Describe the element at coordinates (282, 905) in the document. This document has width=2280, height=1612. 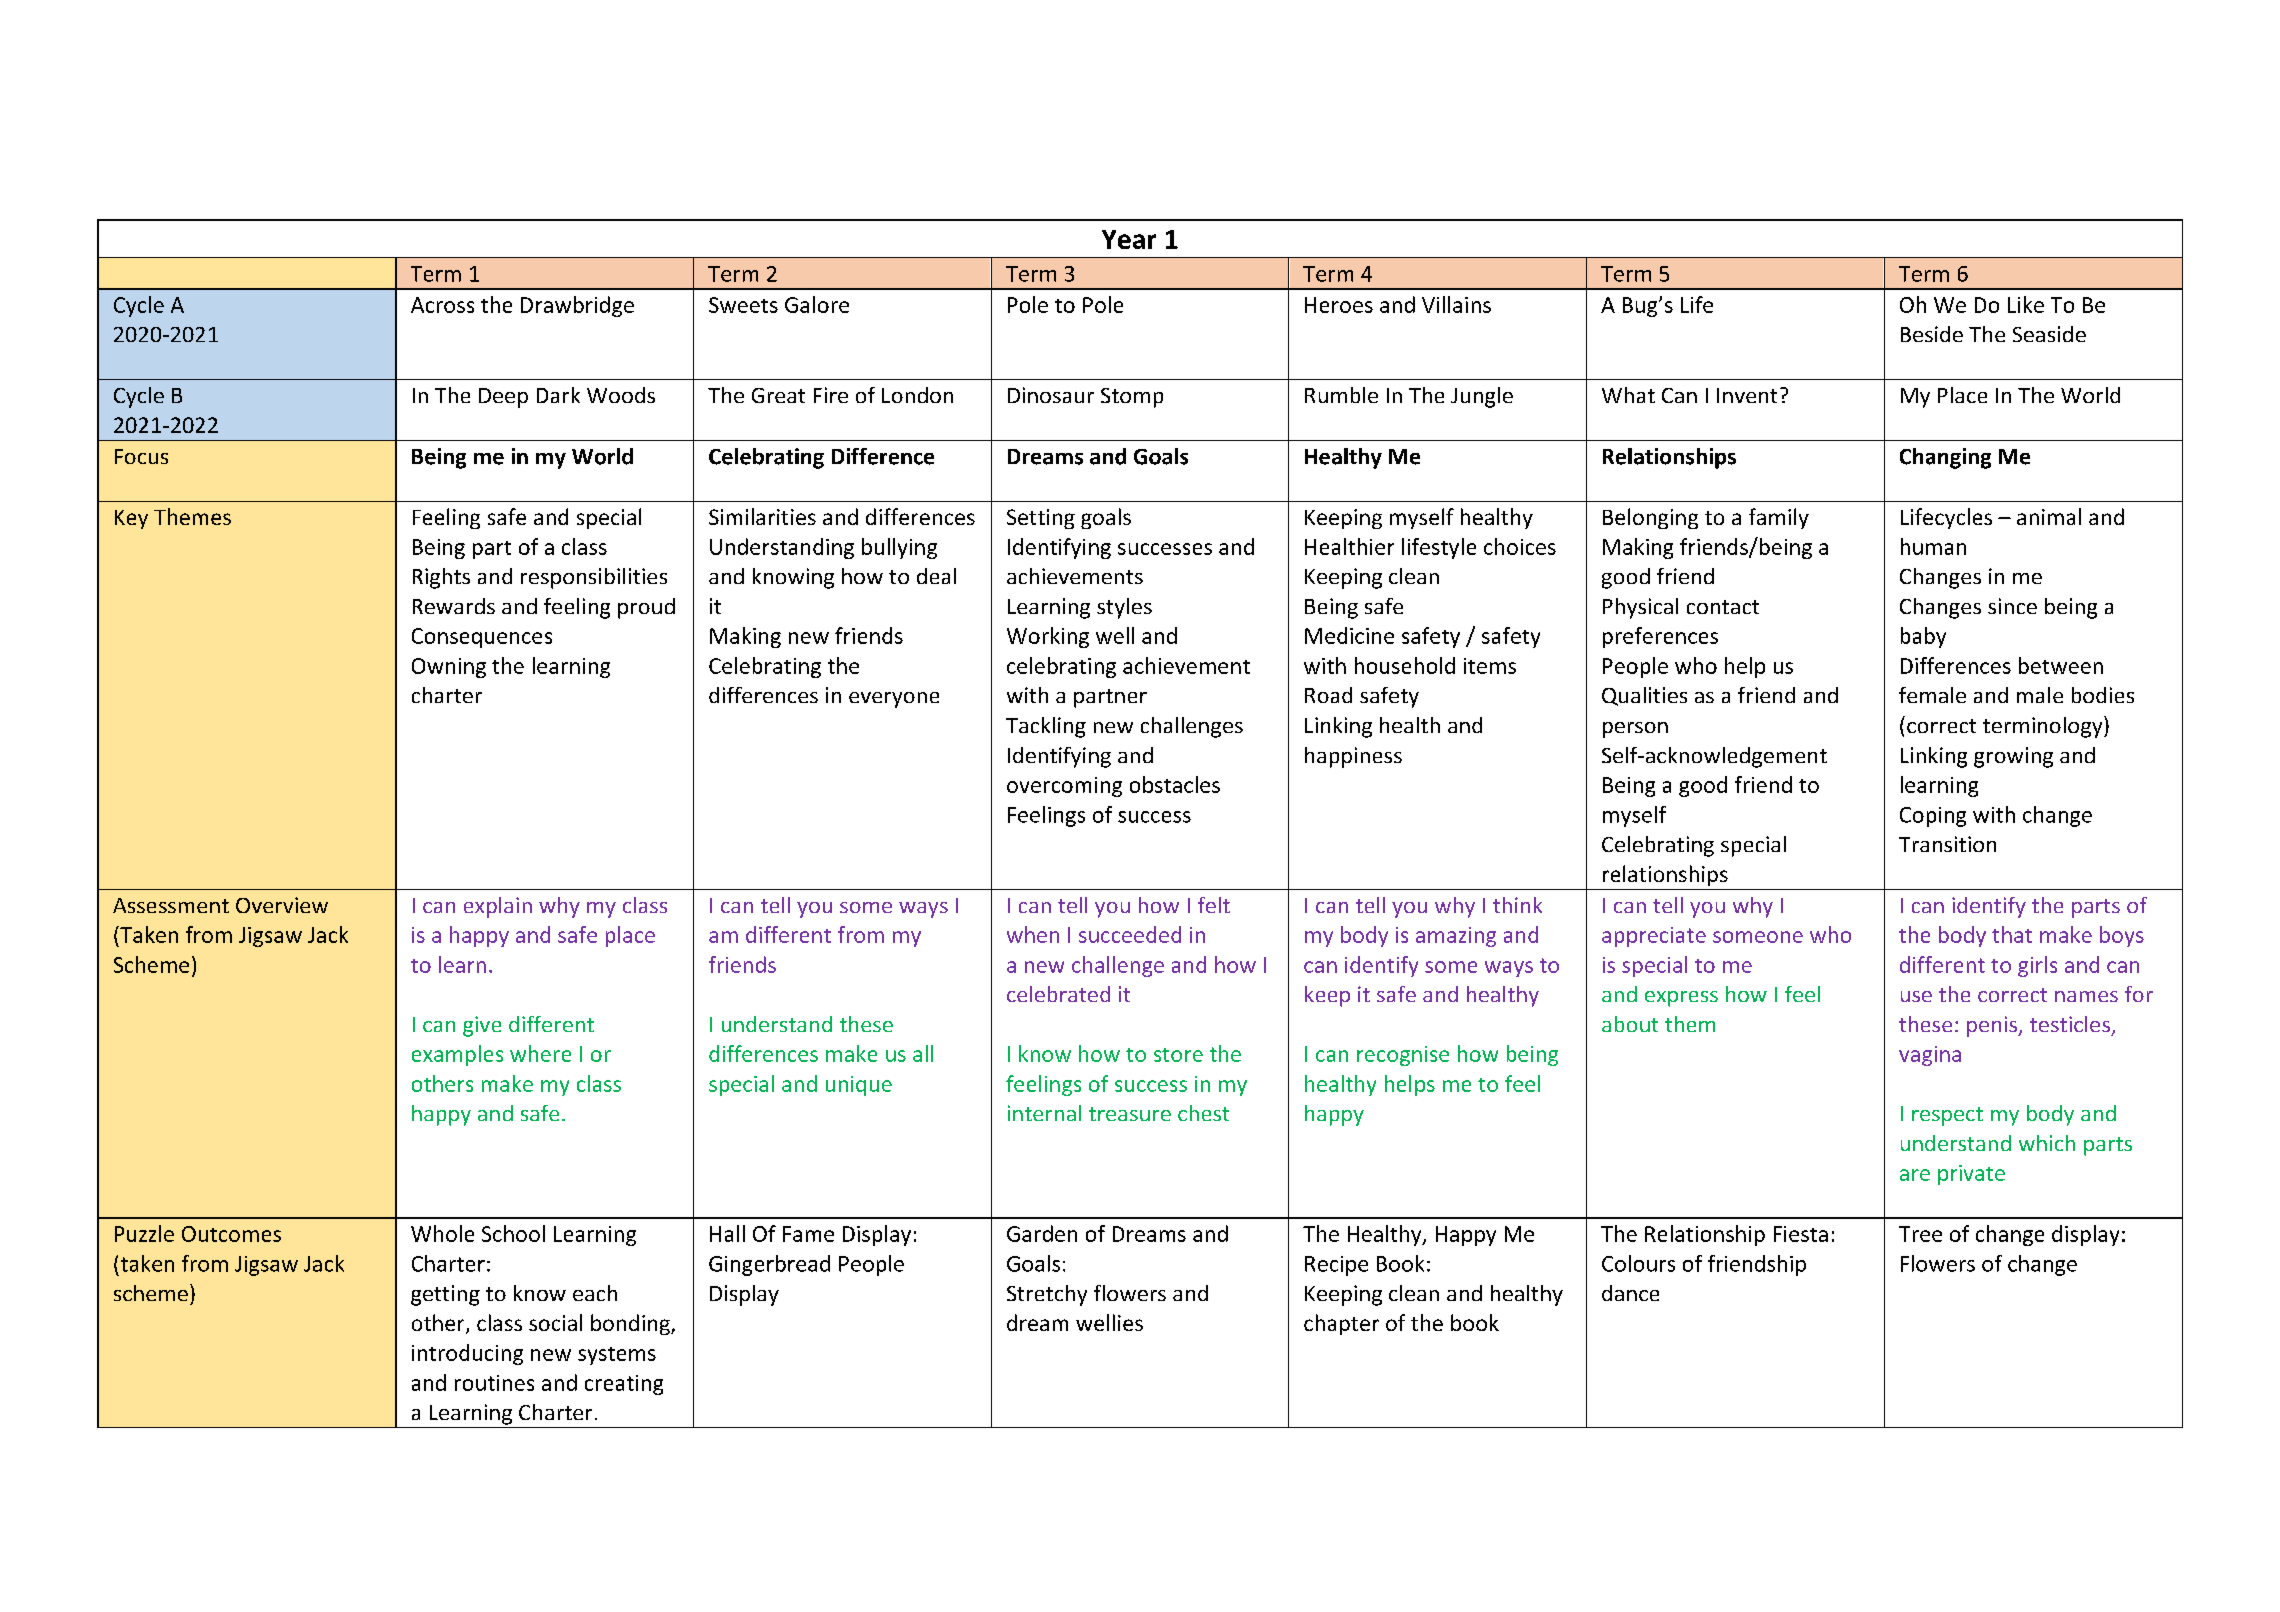
I see `Overview` at that location.
